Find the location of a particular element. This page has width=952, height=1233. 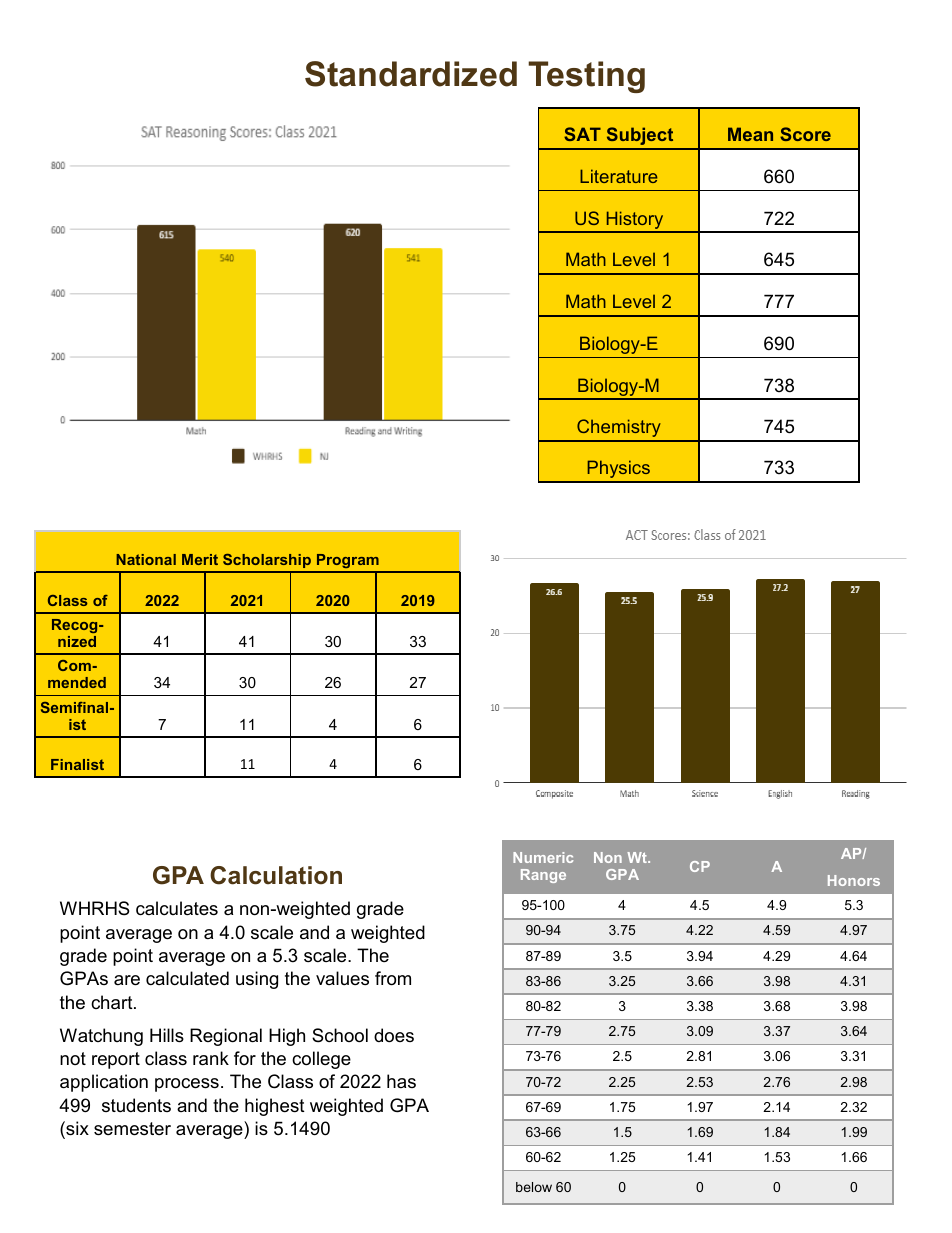

semester is located at coordinates (132, 1129).
